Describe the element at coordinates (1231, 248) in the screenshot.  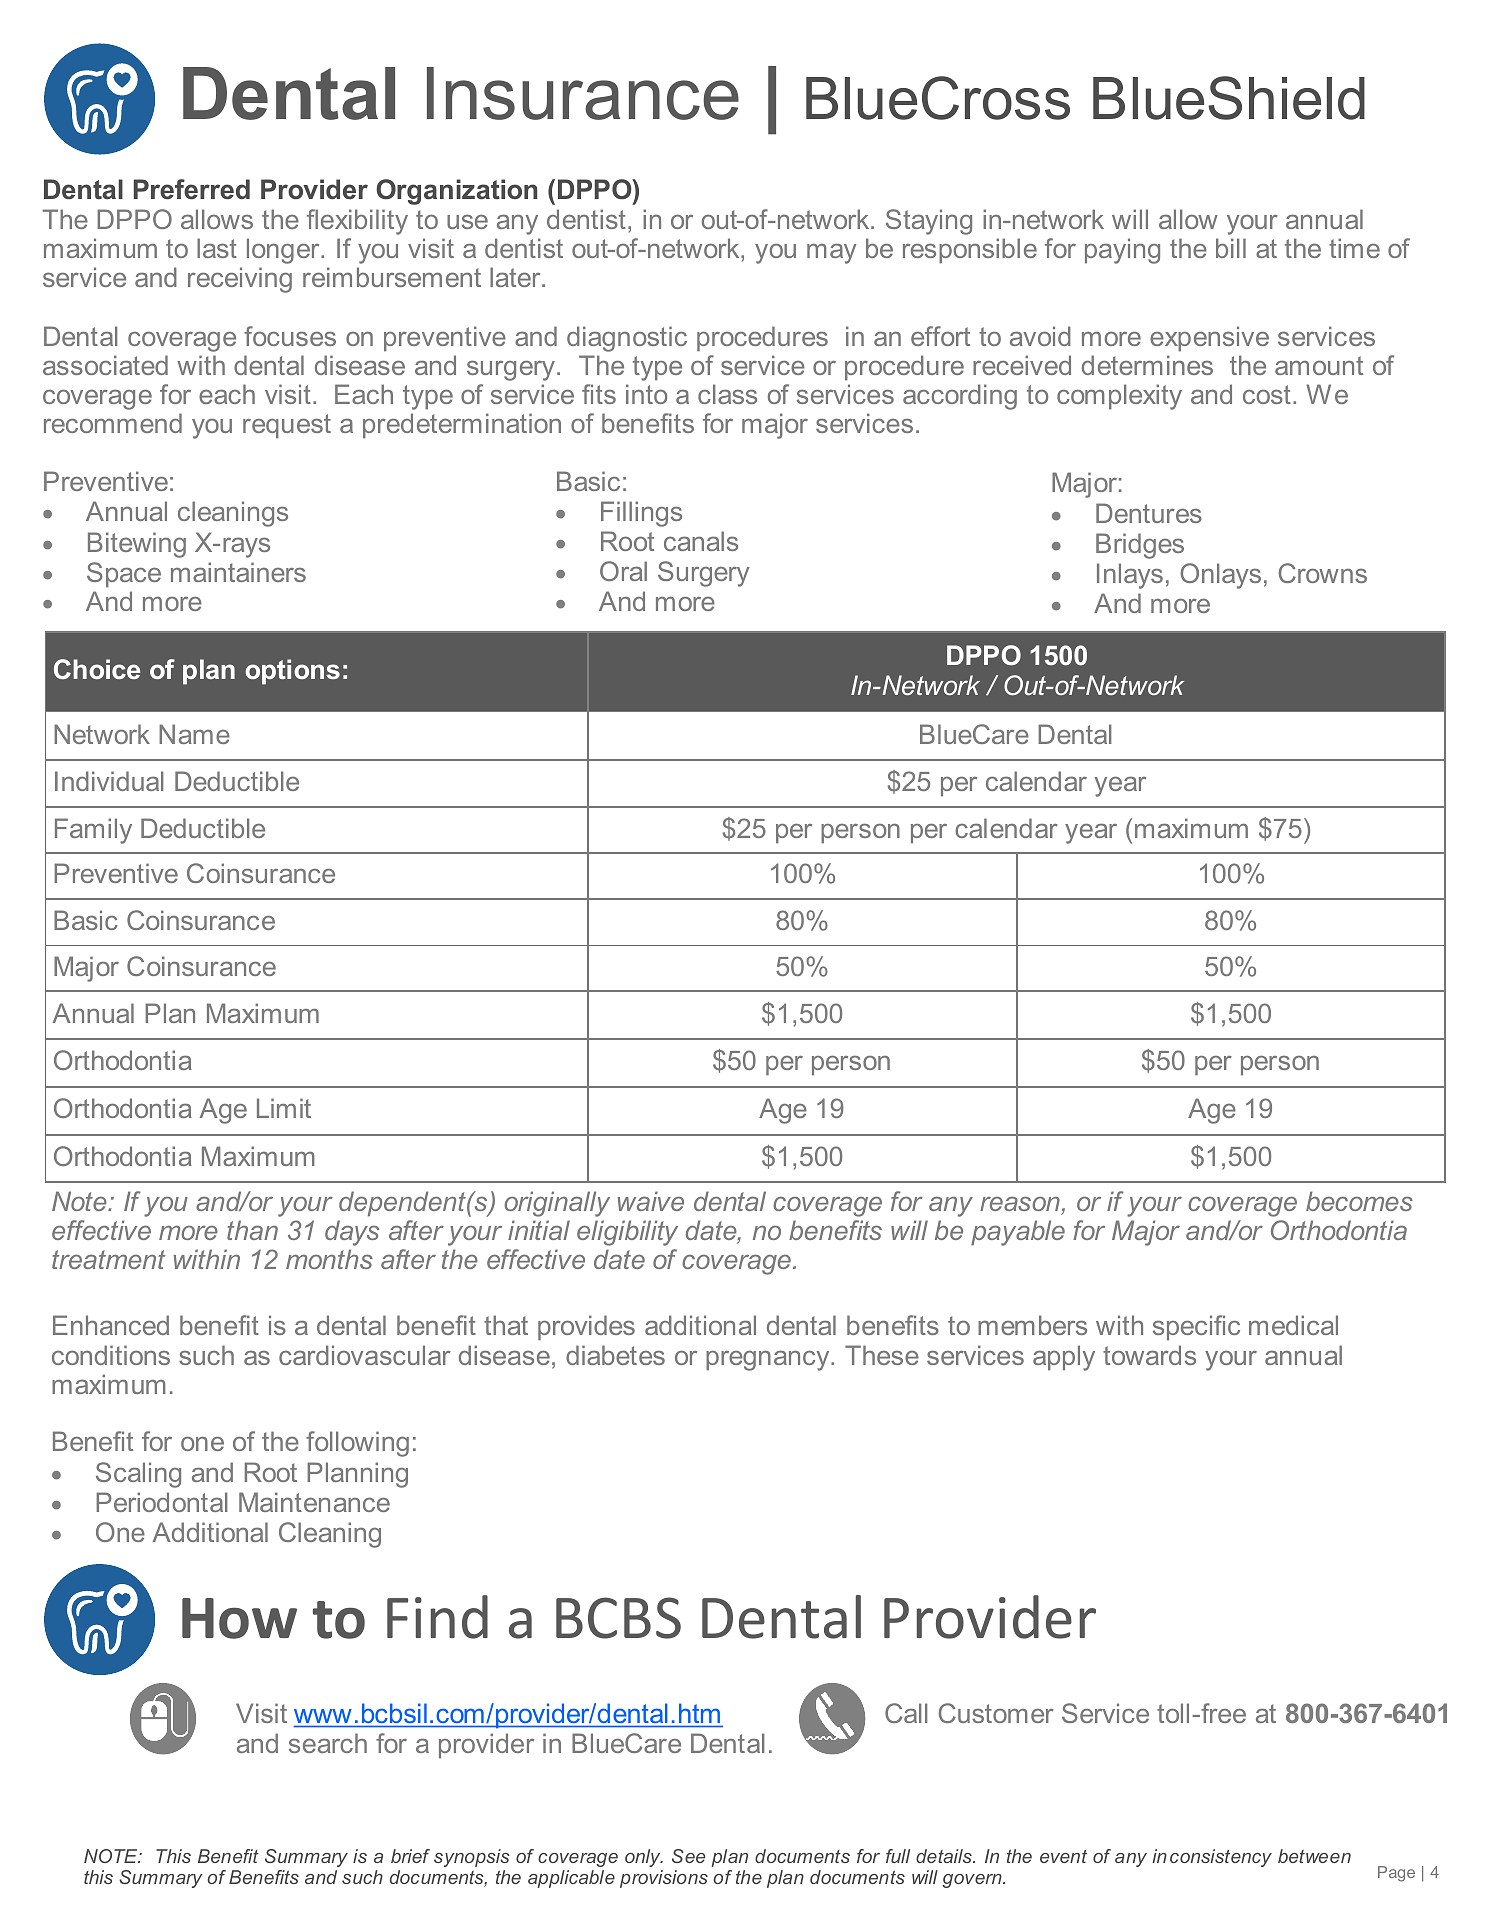
I see `bill` at that location.
